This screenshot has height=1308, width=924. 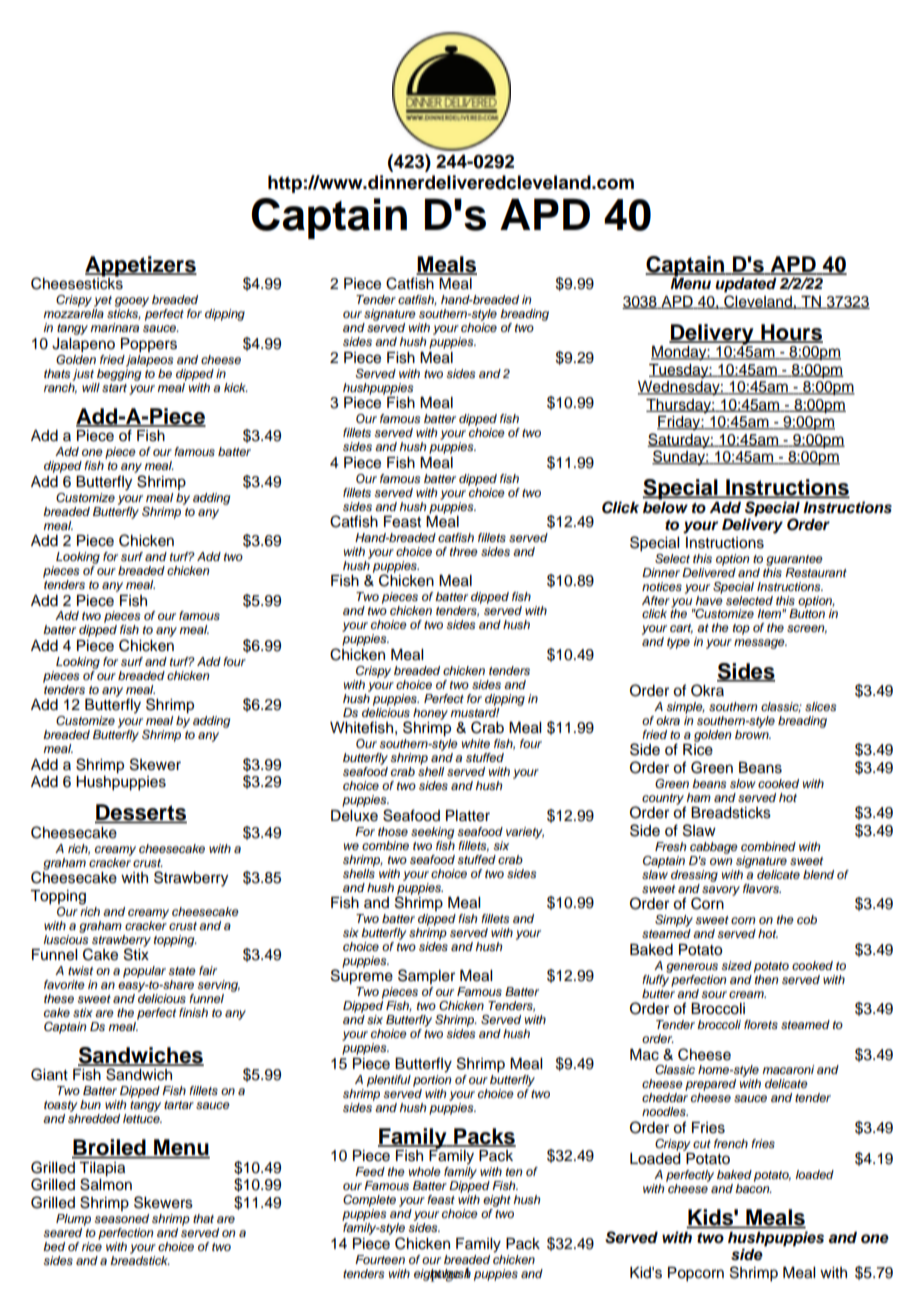 What do you see at coordinates (721, 891) in the screenshot?
I see `savory` at bounding box center [721, 891].
